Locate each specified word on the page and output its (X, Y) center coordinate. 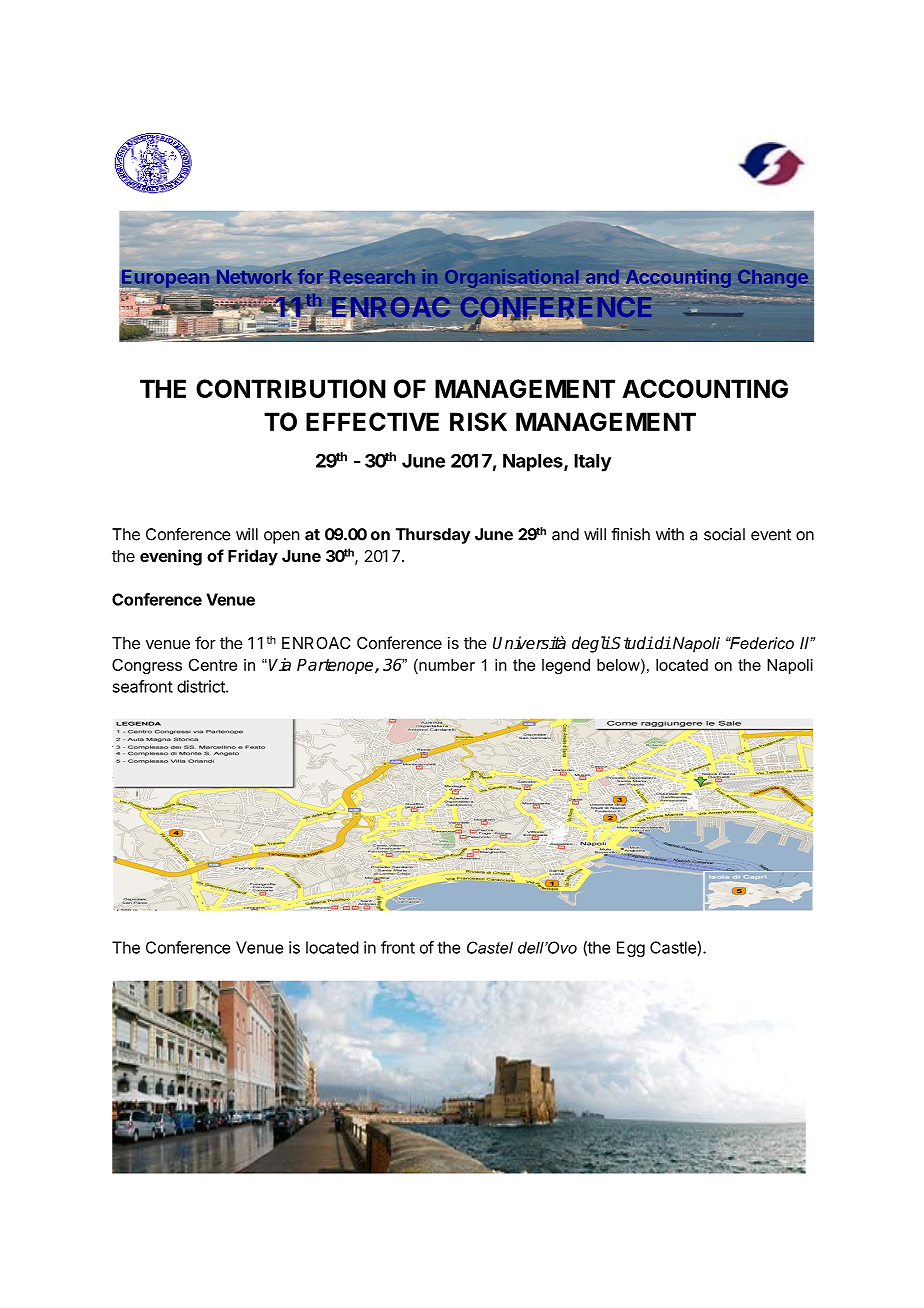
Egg (631, 949)
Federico (761, 643)
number (446, 665)
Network (254, 277)
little (538, 775)
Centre (213, 665)
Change (774, 277)
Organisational (513, 279)
